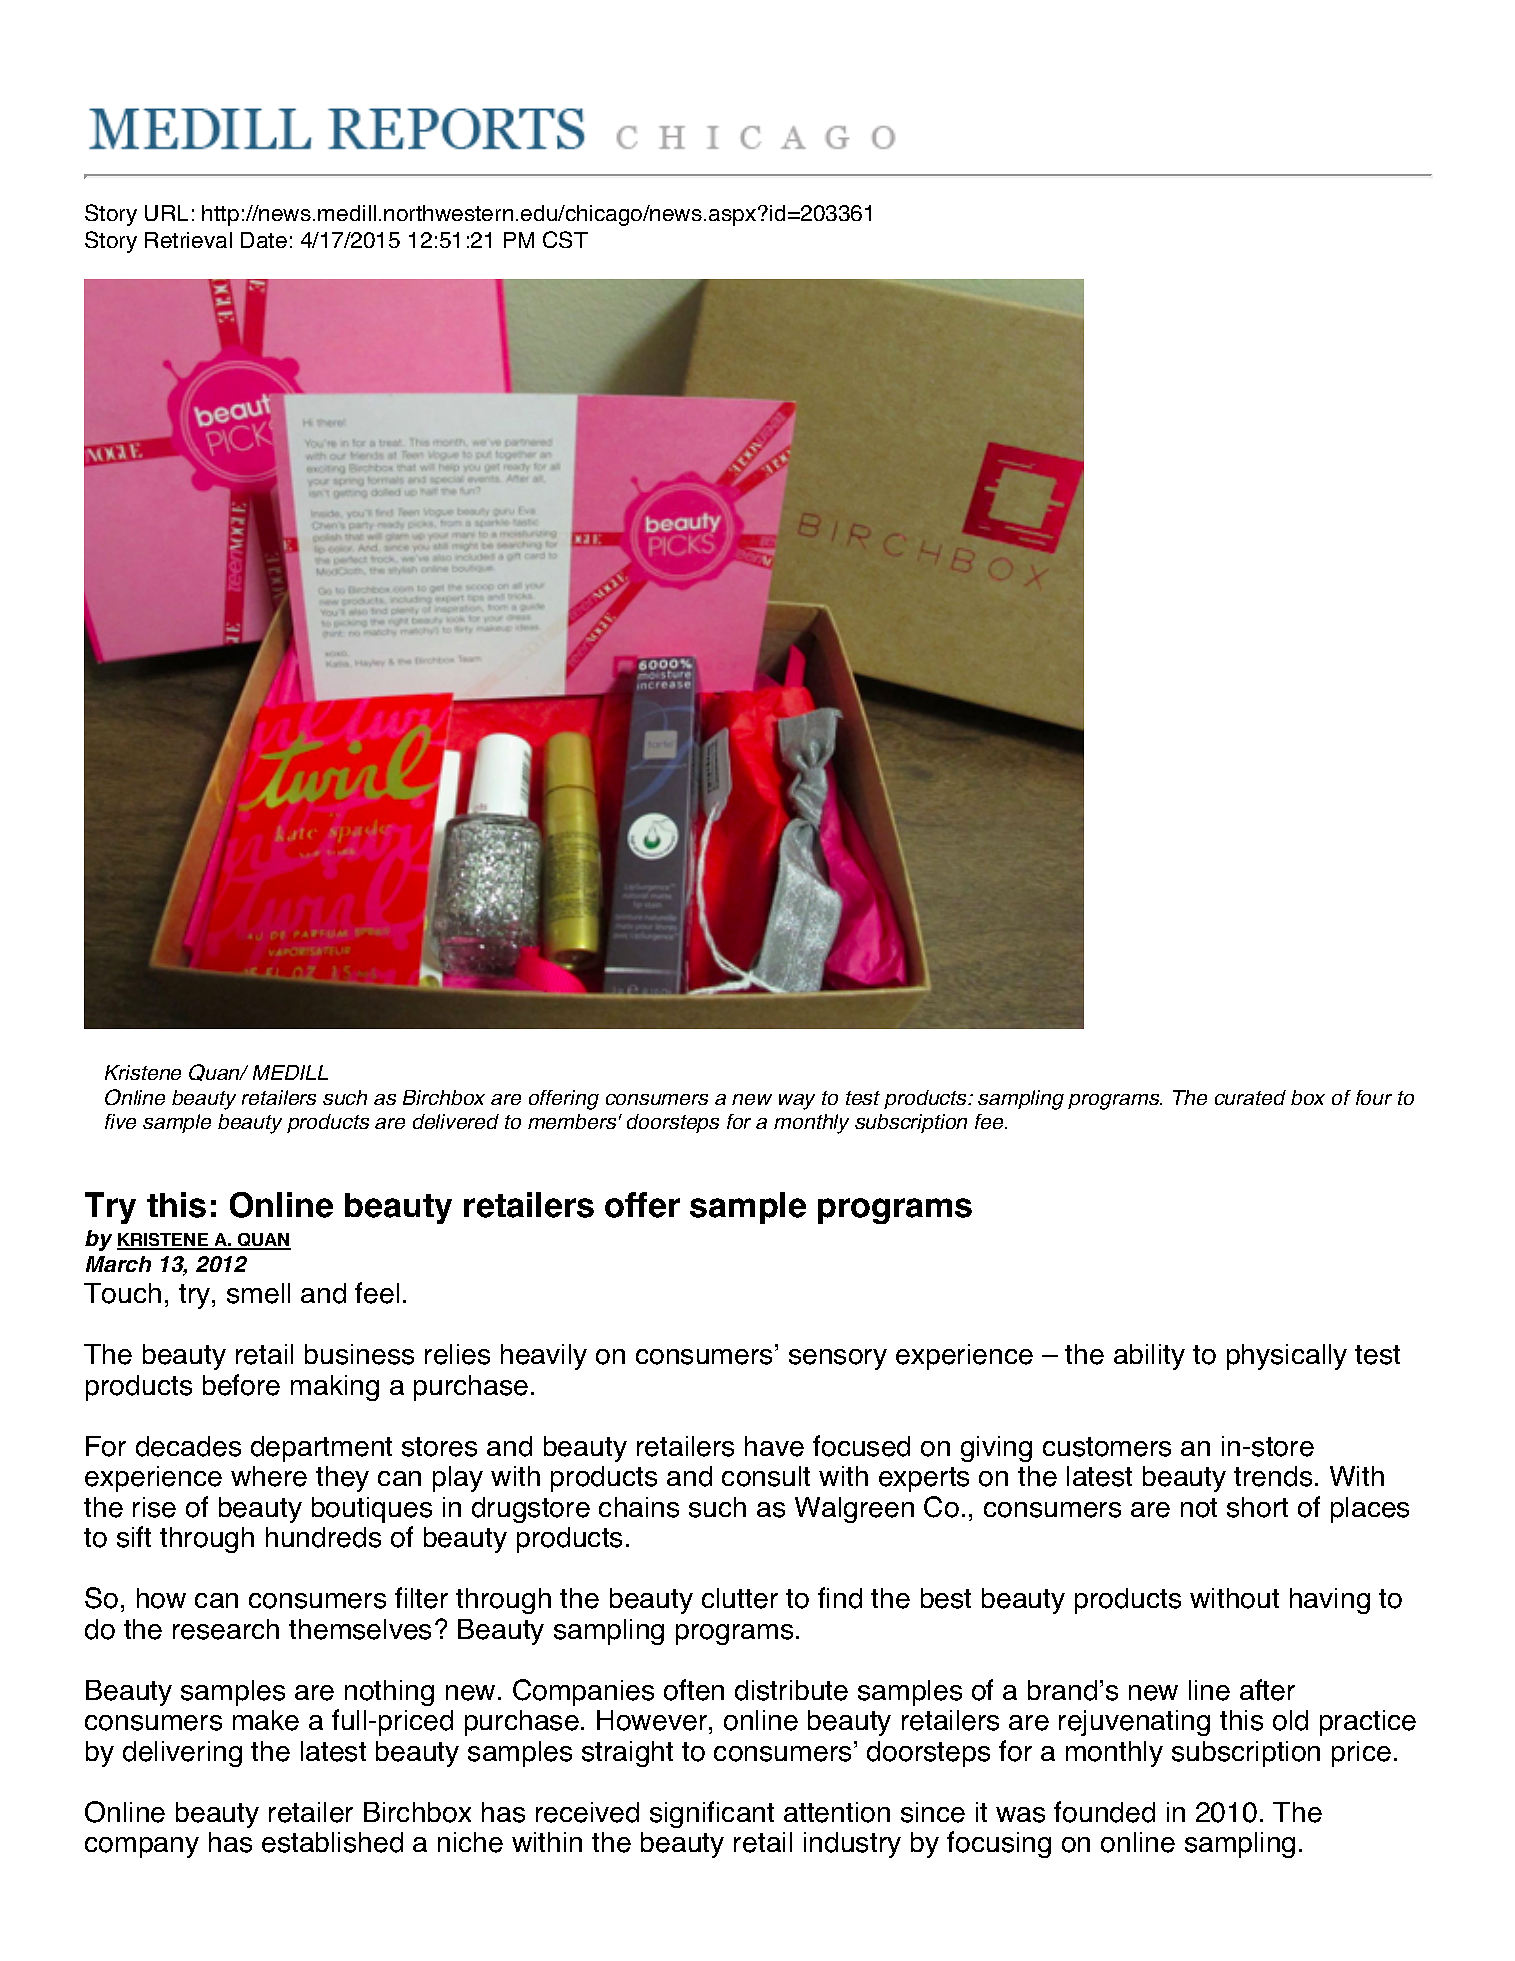 The width and height of the image is (1515, 1961). What do you see at coordinates (565, 239) in the image?
I see `CST` at bounding box center [565, 239].
